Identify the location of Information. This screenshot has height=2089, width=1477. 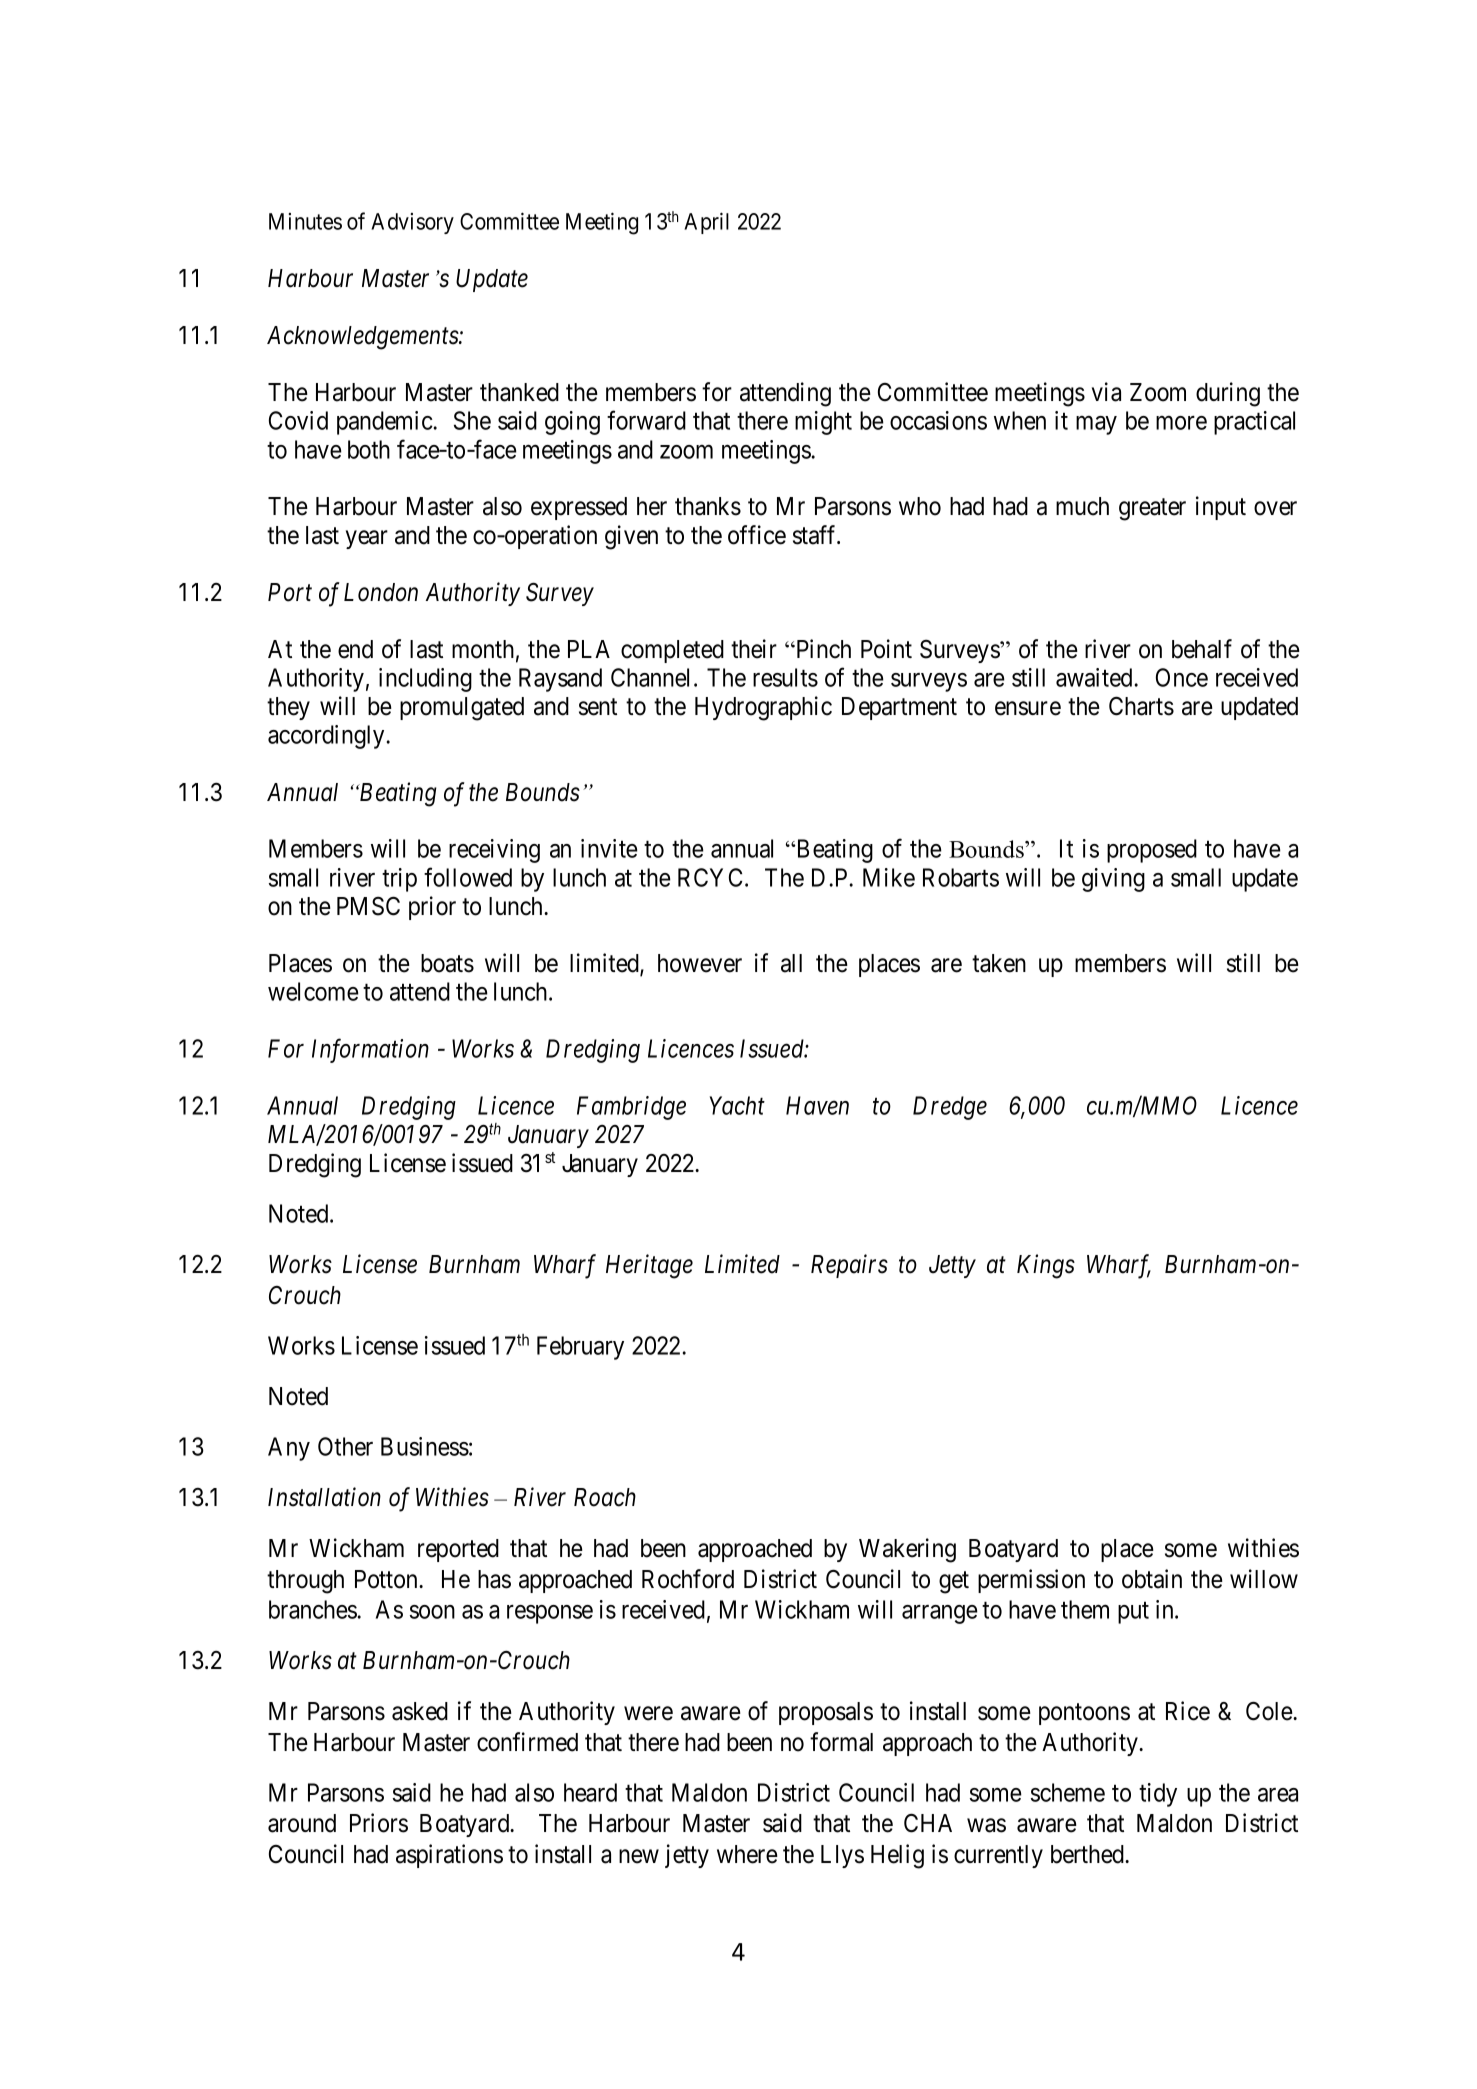
(370, 1051).
